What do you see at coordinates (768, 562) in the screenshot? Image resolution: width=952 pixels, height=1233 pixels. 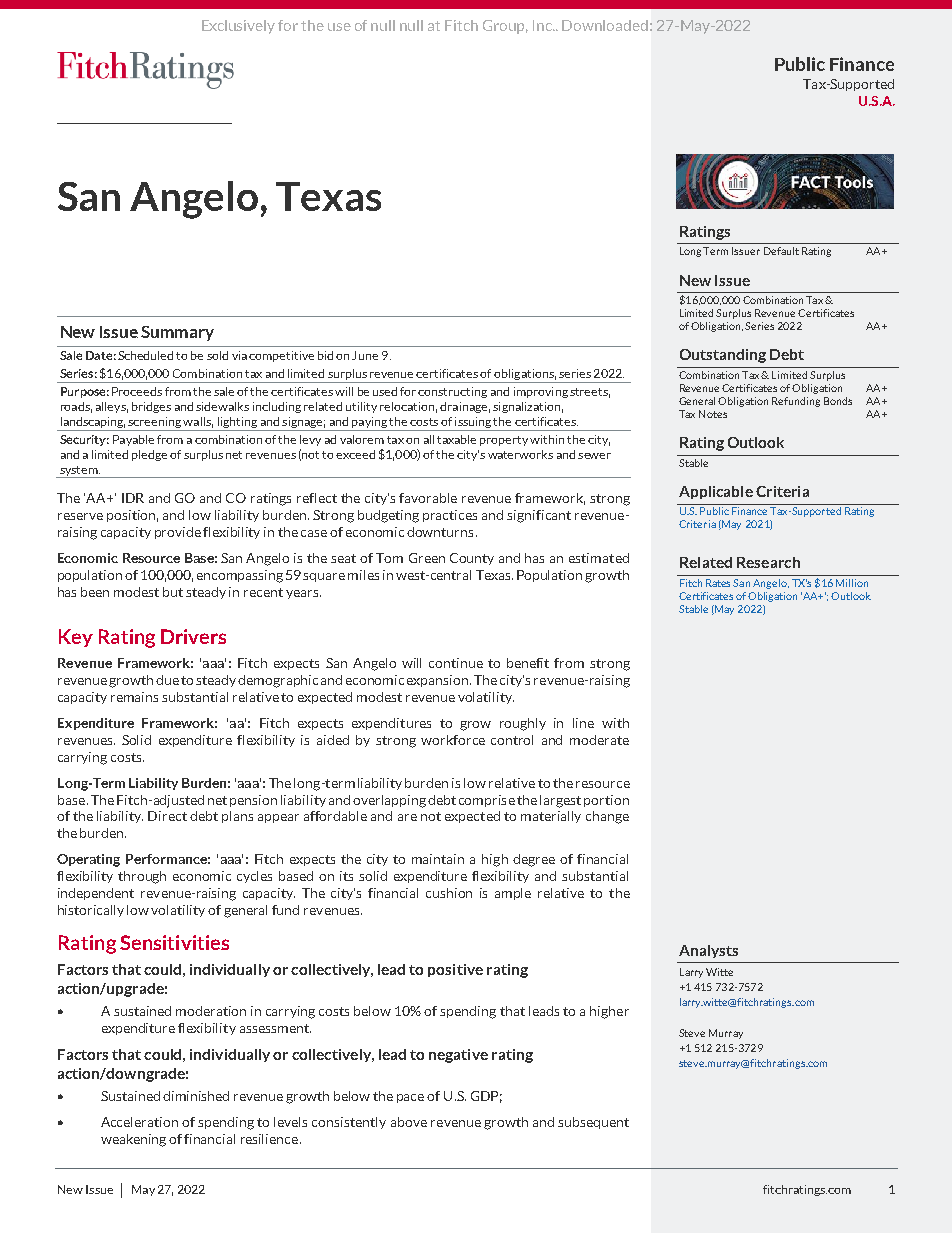 I see `Research` at bounding box center [768, 562].
